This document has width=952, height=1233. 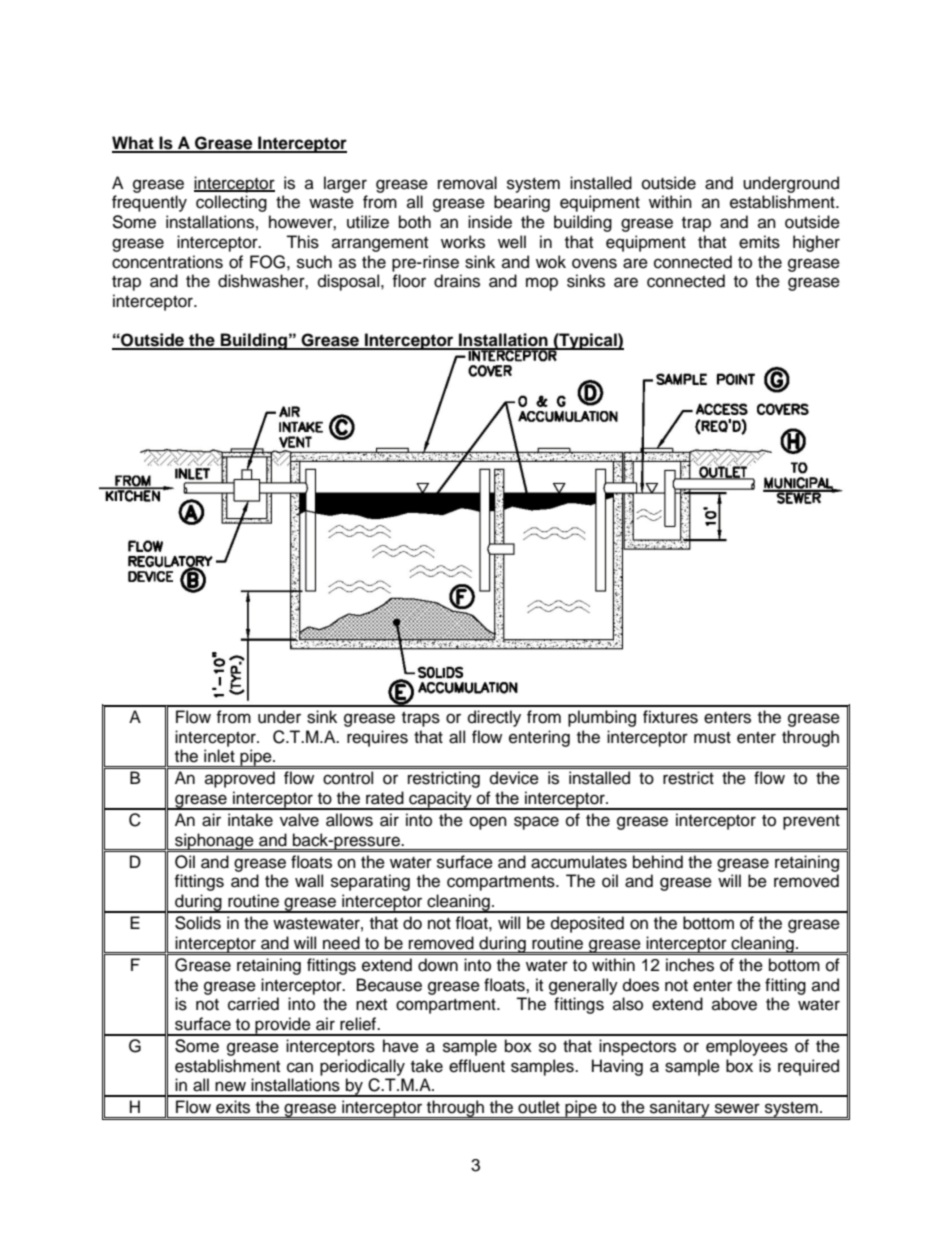 I want to click on emits, so click(x=759, y=242).
